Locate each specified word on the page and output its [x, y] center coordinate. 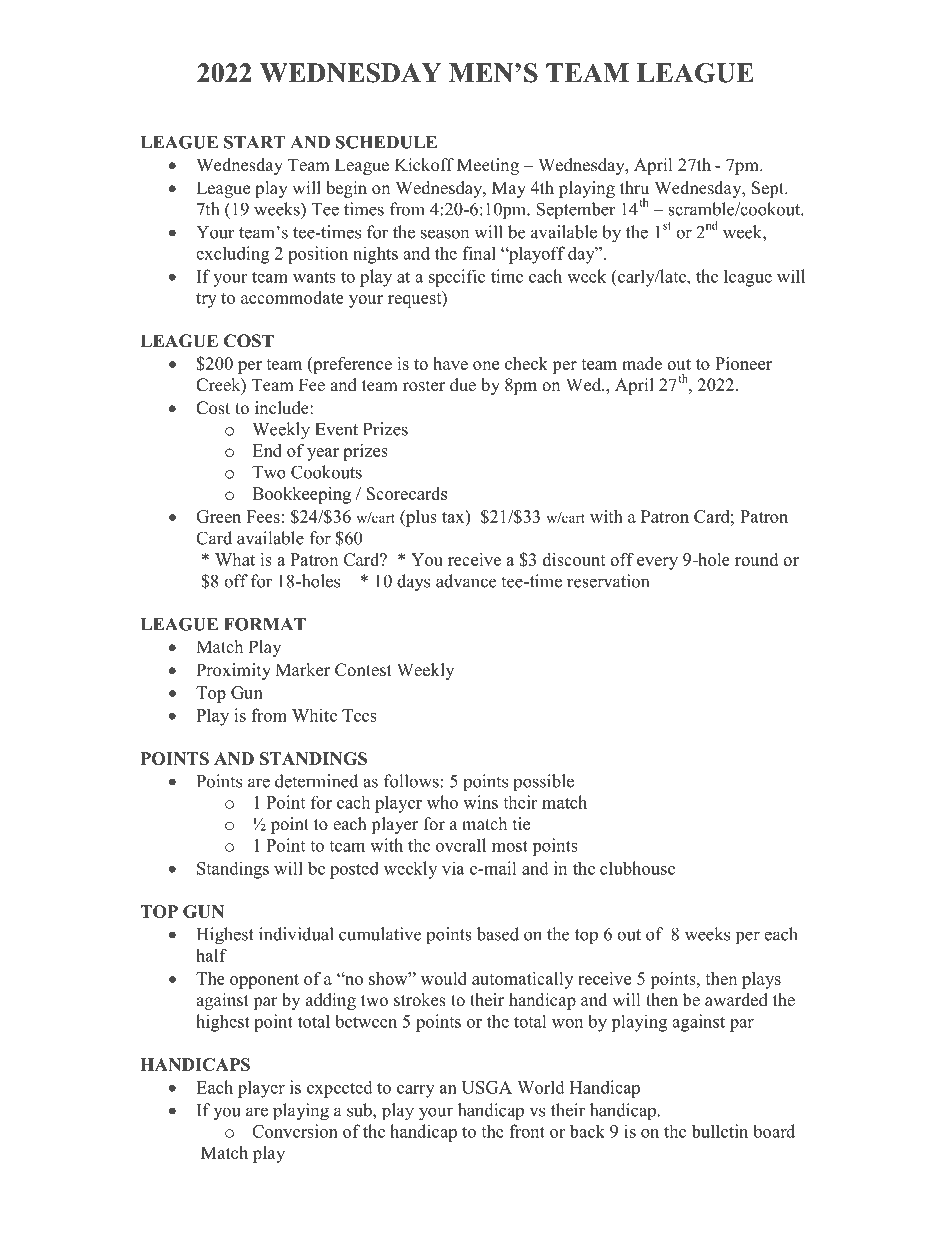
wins [480, 802]
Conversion [295, 1131]
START [254, 142]
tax [454, 516]
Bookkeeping [301, 495]
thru [634, 188]
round [756, 559]
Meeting [488, 166]
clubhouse [637, 868]
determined [316, 781]
